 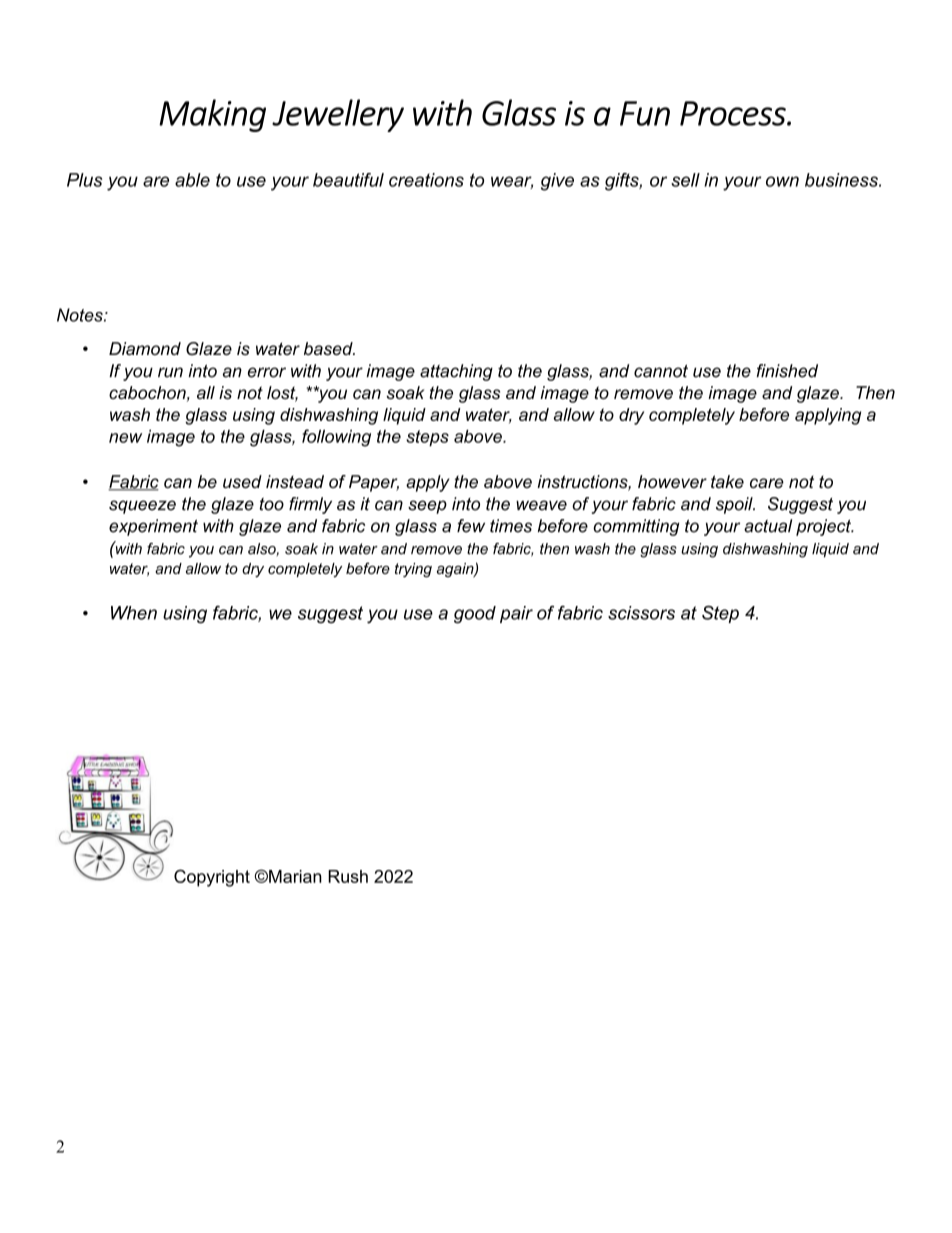 What do you see at coordinates (456, 570) in the page?
I see `again` at bounding box center [456, 570].
